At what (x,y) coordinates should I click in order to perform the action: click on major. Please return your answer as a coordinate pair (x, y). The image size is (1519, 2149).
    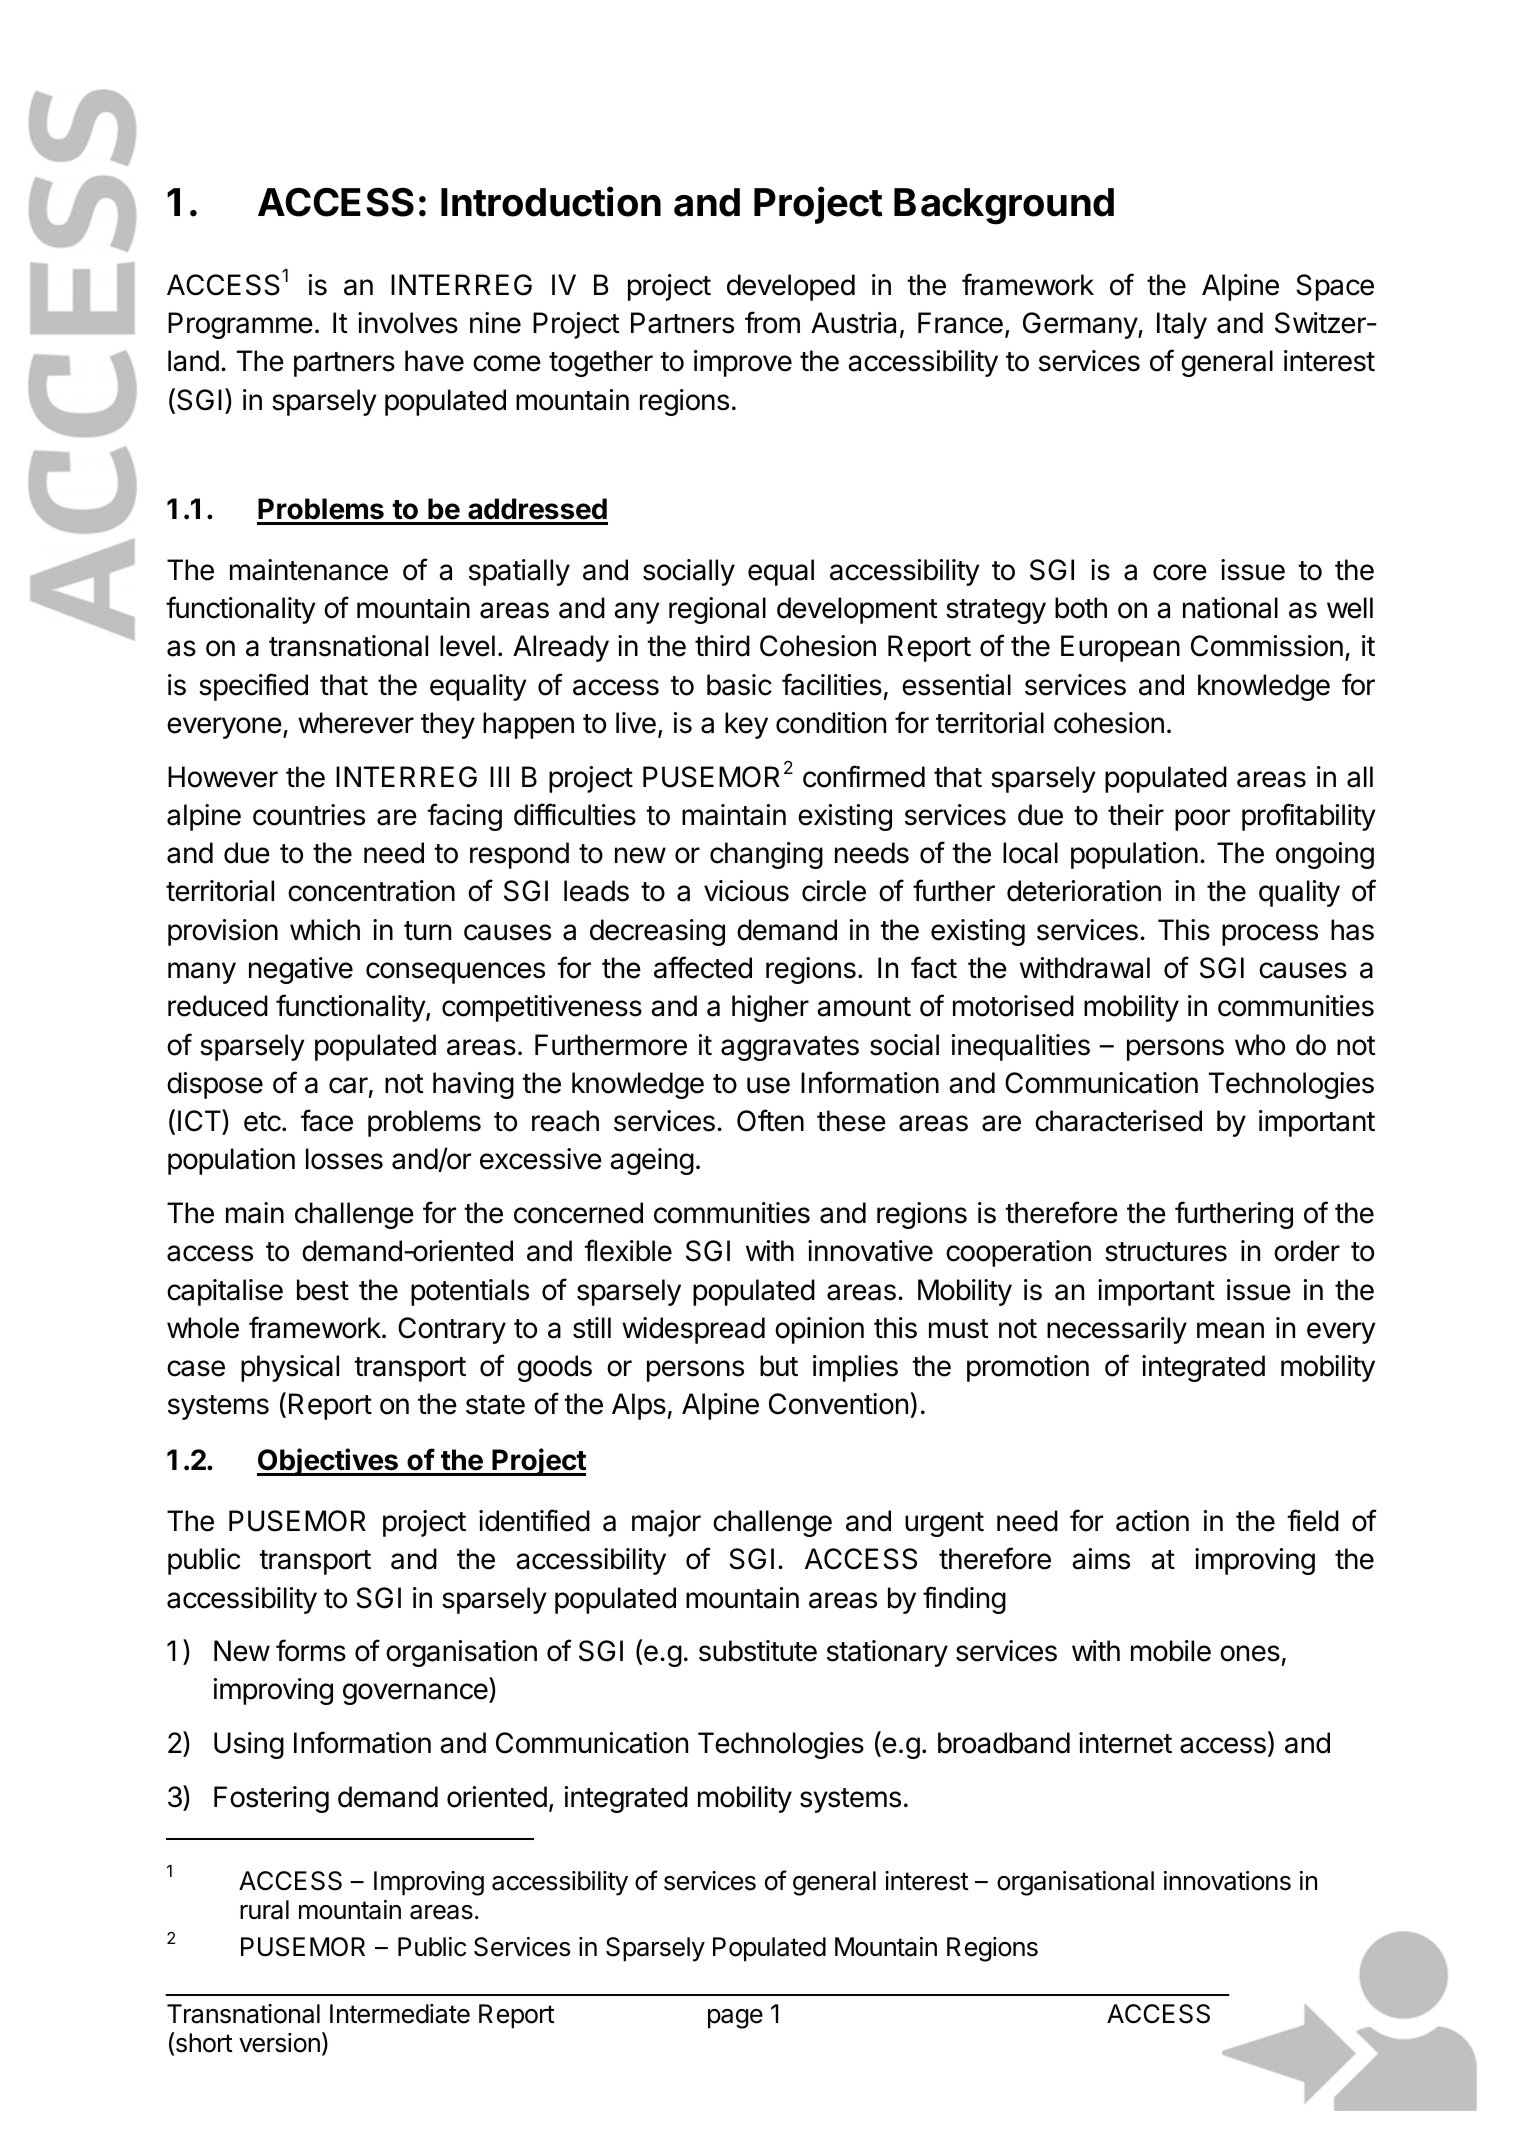
    Looking at the image, I should click on (666, 1523).
